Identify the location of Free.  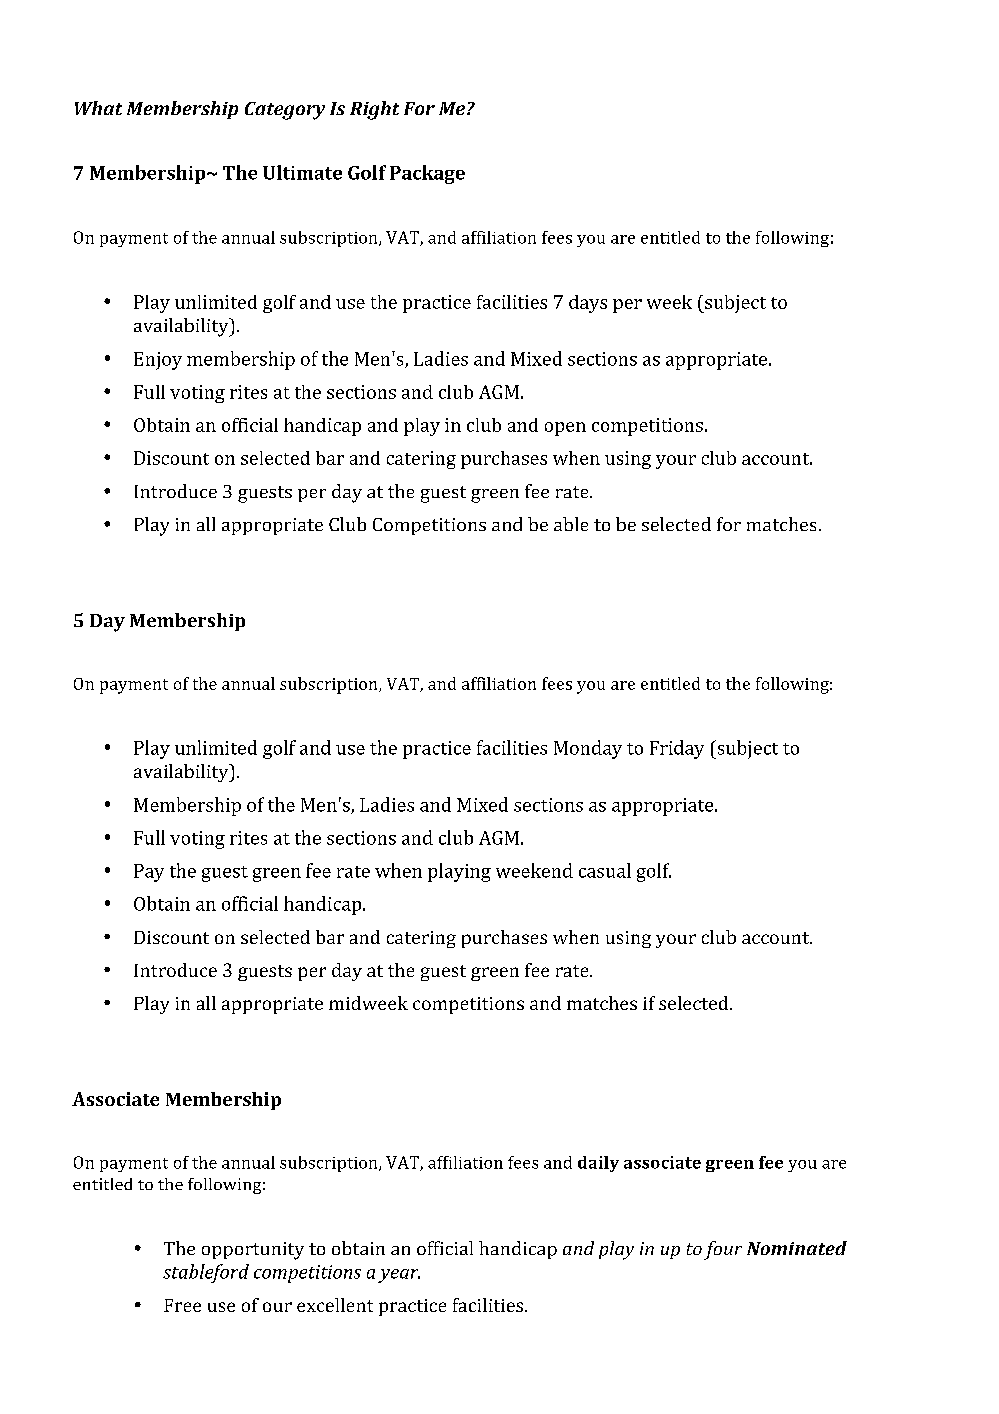
(182, 1305).
